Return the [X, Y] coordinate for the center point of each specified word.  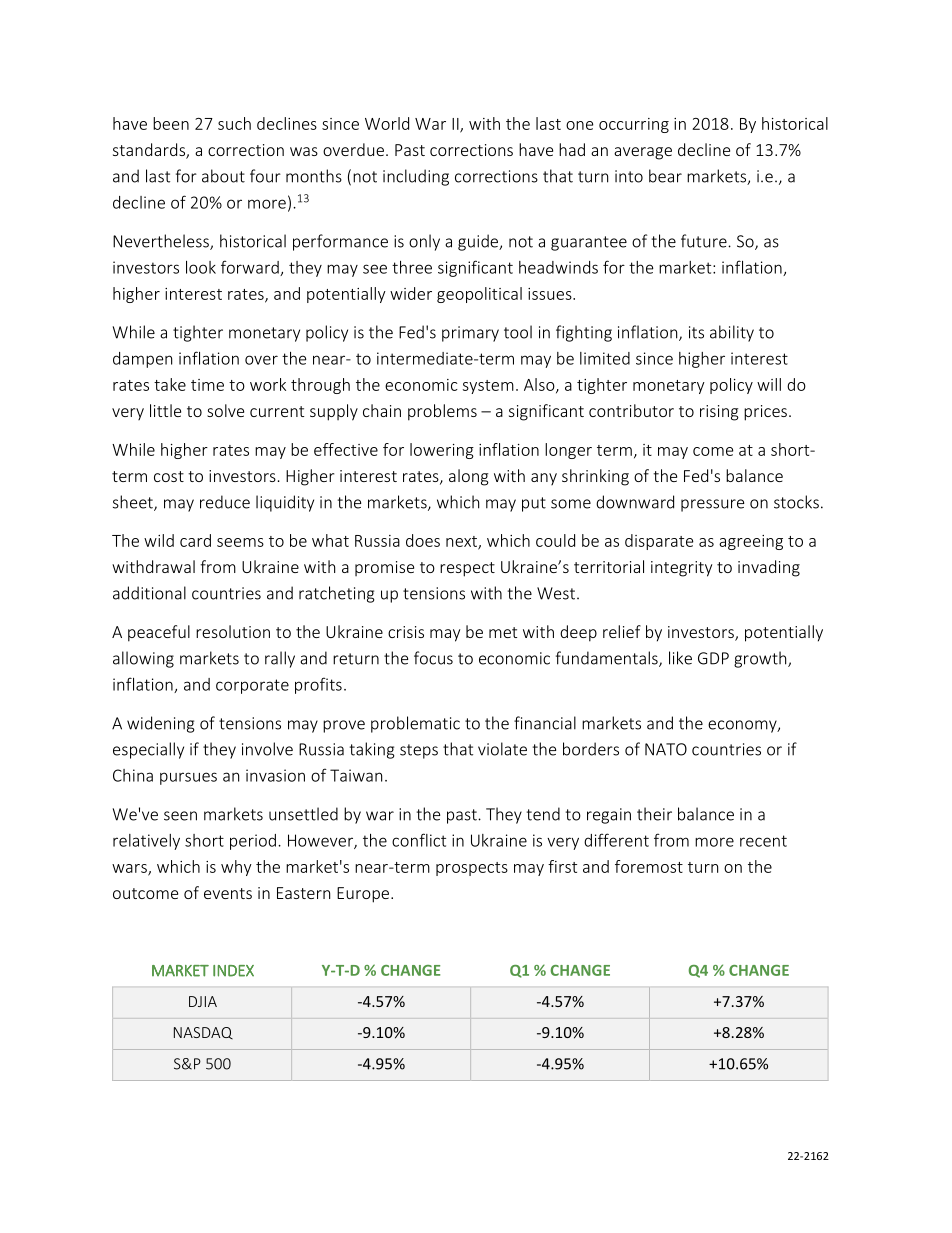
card [195, 540]
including [416, 177]
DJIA [203, 1001]
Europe [364, 895]
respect [467, 569]
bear [665, 176]
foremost [649, 866]
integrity [681, 569]
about [223, 176]
